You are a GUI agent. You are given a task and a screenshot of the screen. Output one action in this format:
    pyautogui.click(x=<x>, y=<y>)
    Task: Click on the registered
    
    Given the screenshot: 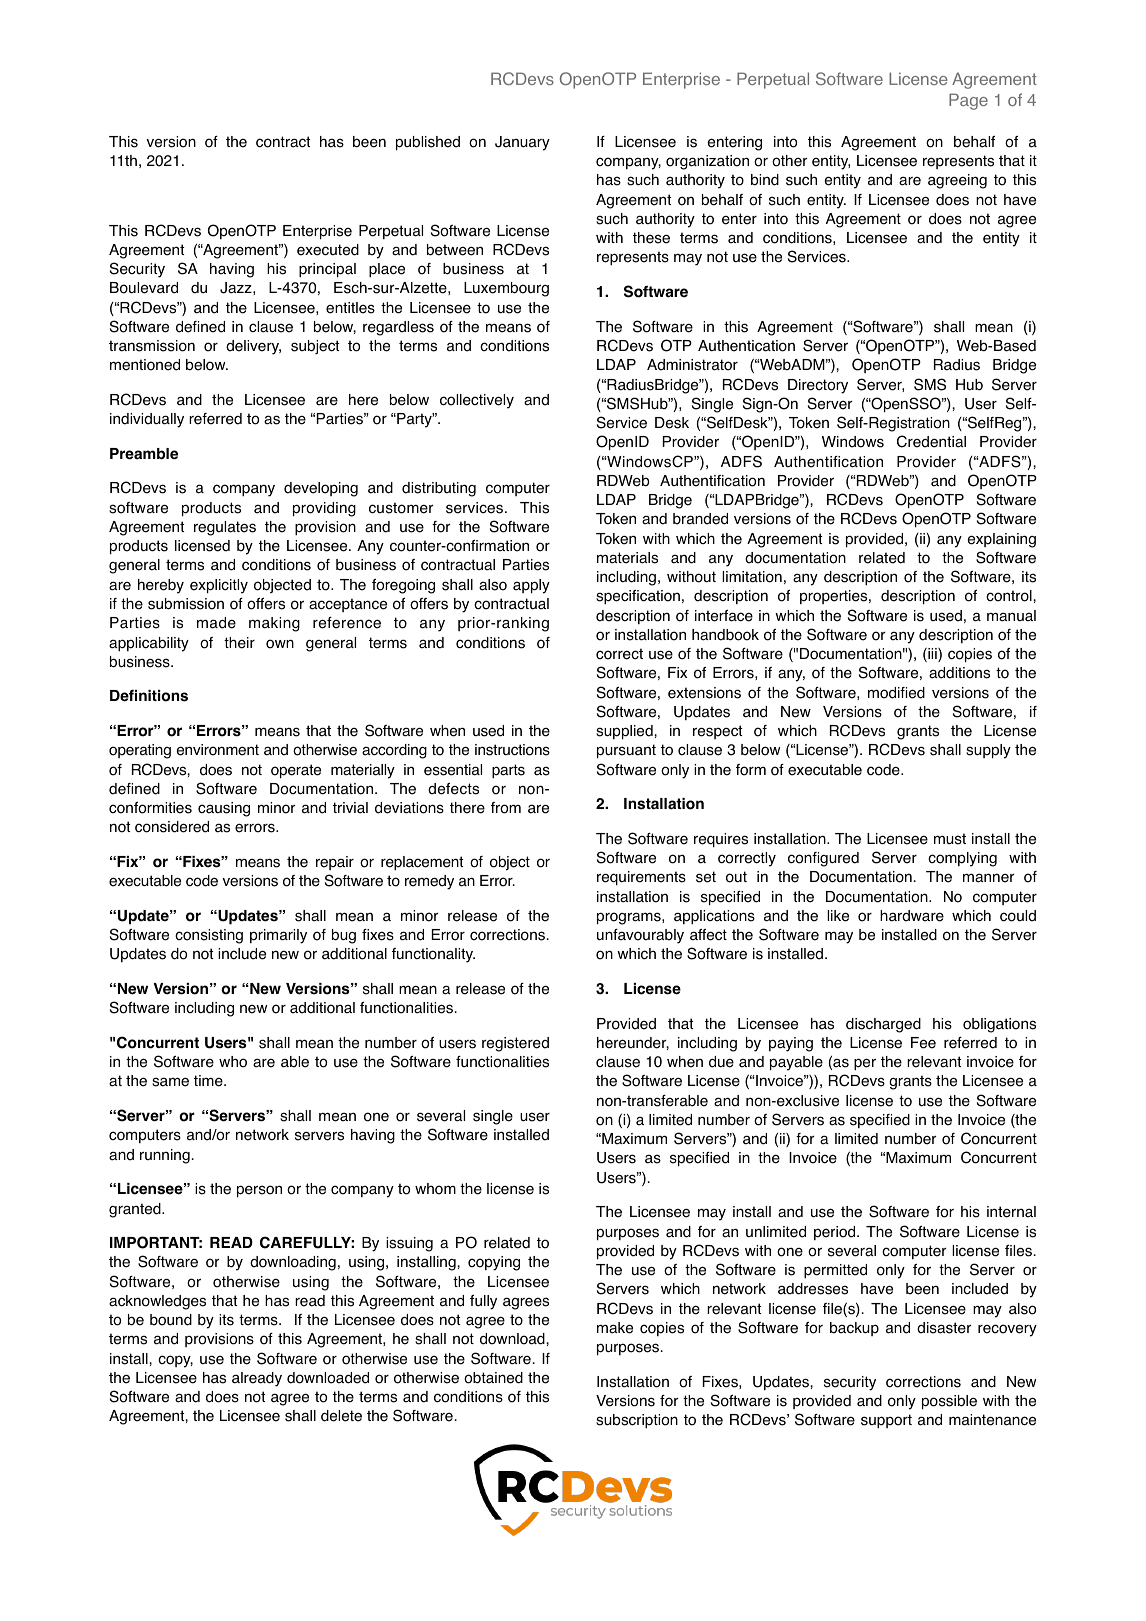 What is the action you would take?
    pyautogui.click(x=515, y=1044)
